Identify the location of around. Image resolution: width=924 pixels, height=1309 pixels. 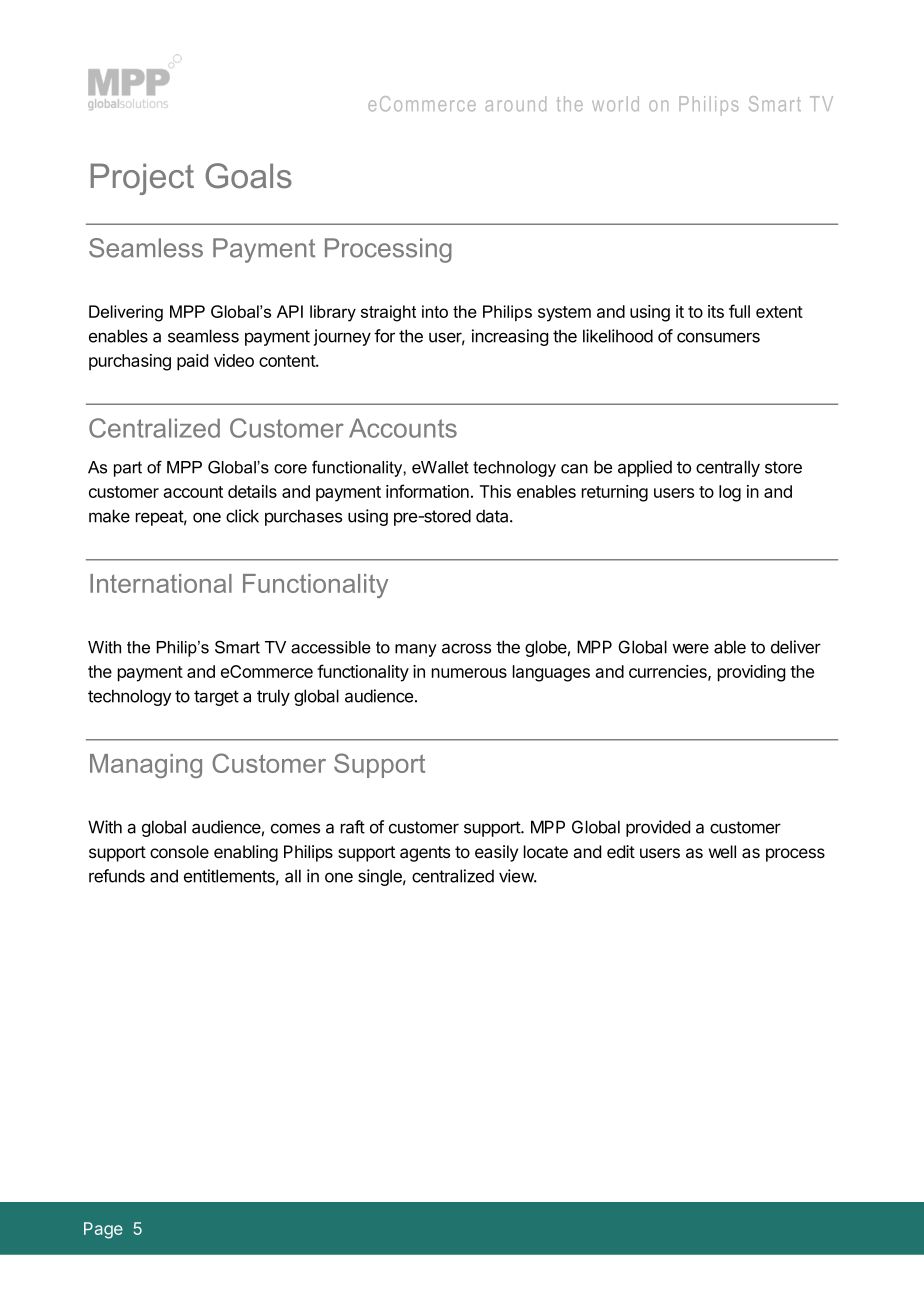
(515, 103).
